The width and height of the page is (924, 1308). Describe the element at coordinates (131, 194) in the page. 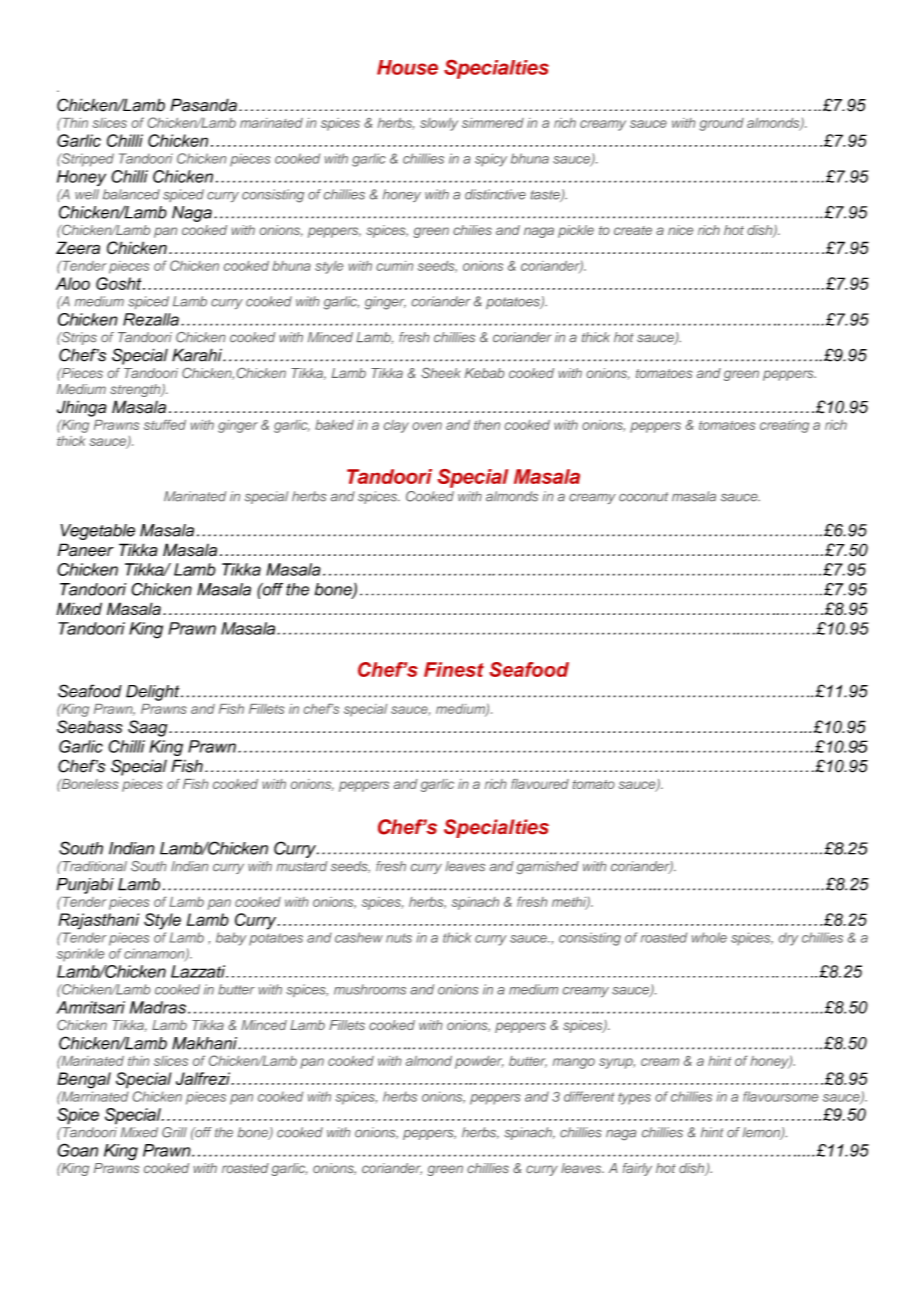

I see `balanced` at that location.
